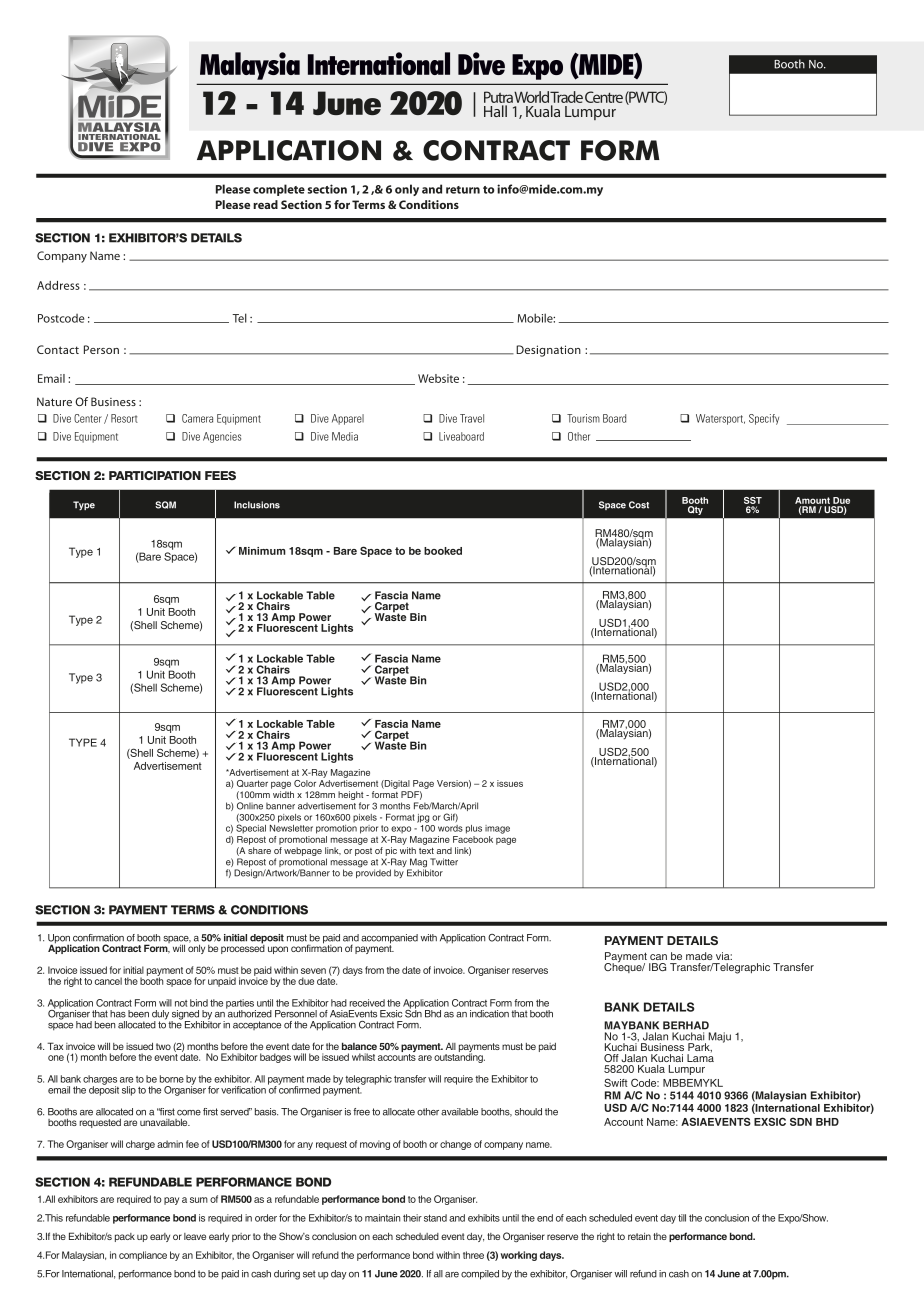 This page has width=924, height=1308. I want to click on read, so click(265, 204).
